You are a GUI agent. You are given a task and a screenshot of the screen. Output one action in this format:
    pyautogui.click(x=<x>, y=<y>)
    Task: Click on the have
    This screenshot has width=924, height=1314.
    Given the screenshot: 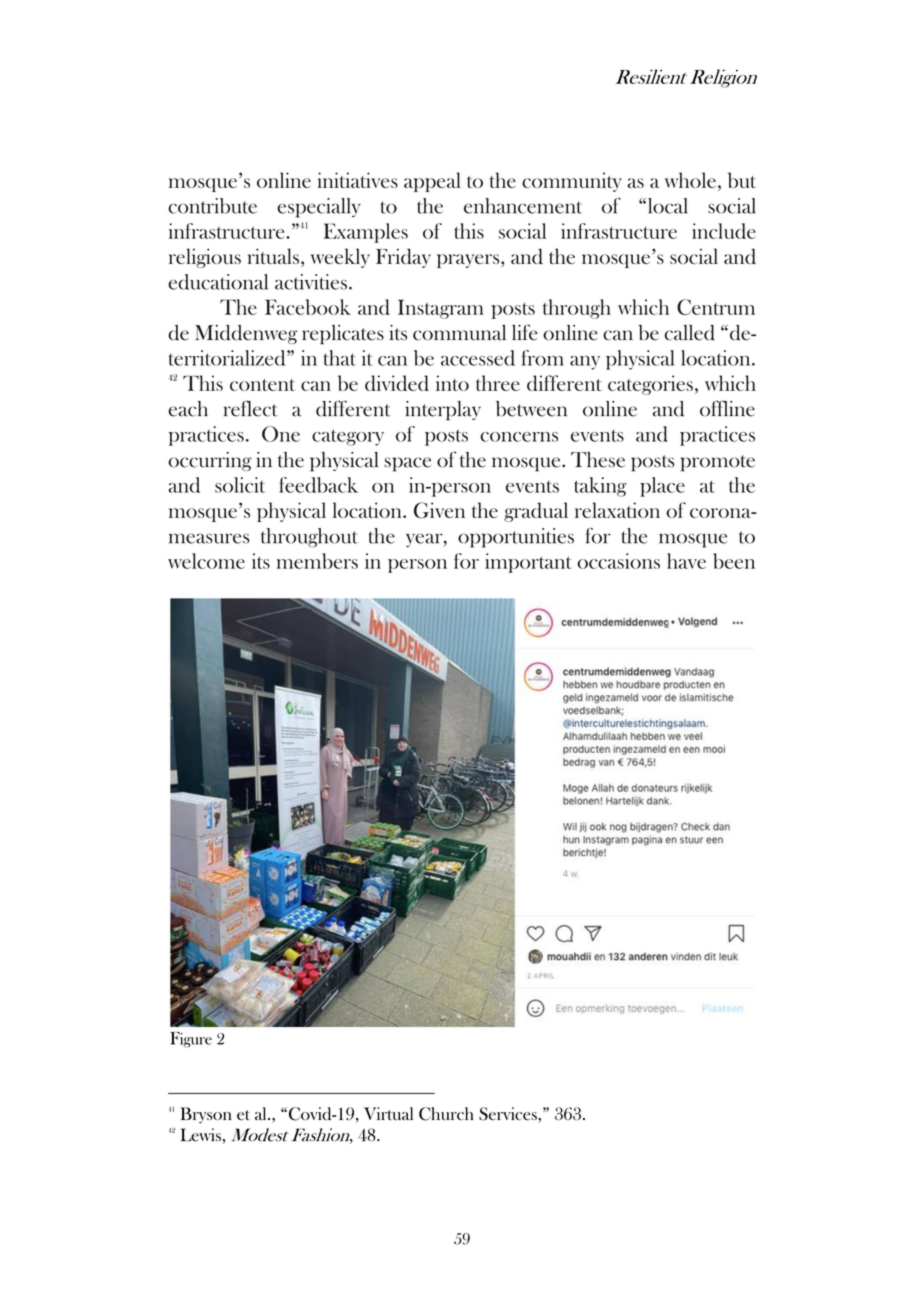 What is the action you would take?
    pyautogui.click(x=686, y=561)
